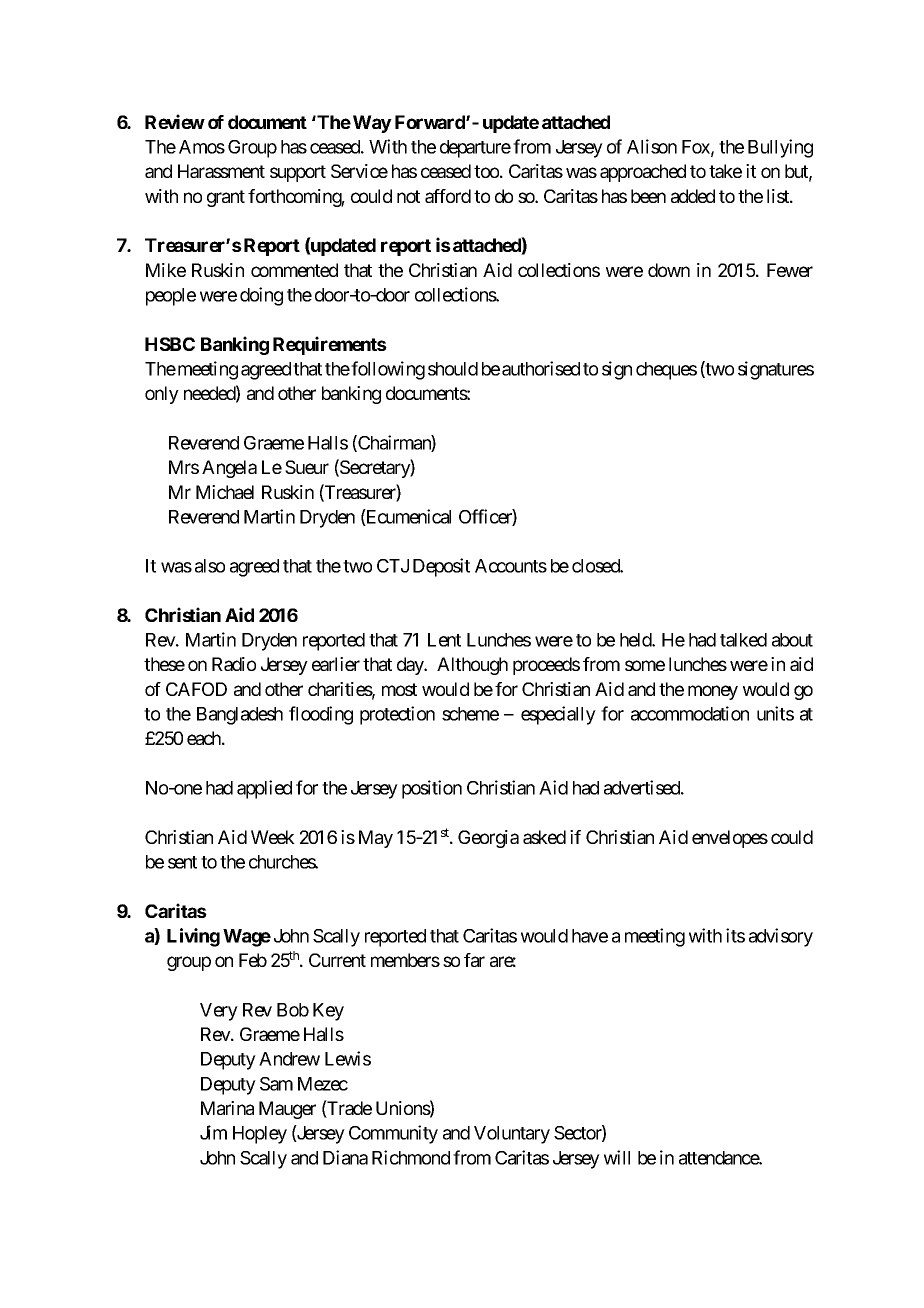  Describe the element at coordinates (221, 171) in the screenshot. I see `Harassment` at that location.
